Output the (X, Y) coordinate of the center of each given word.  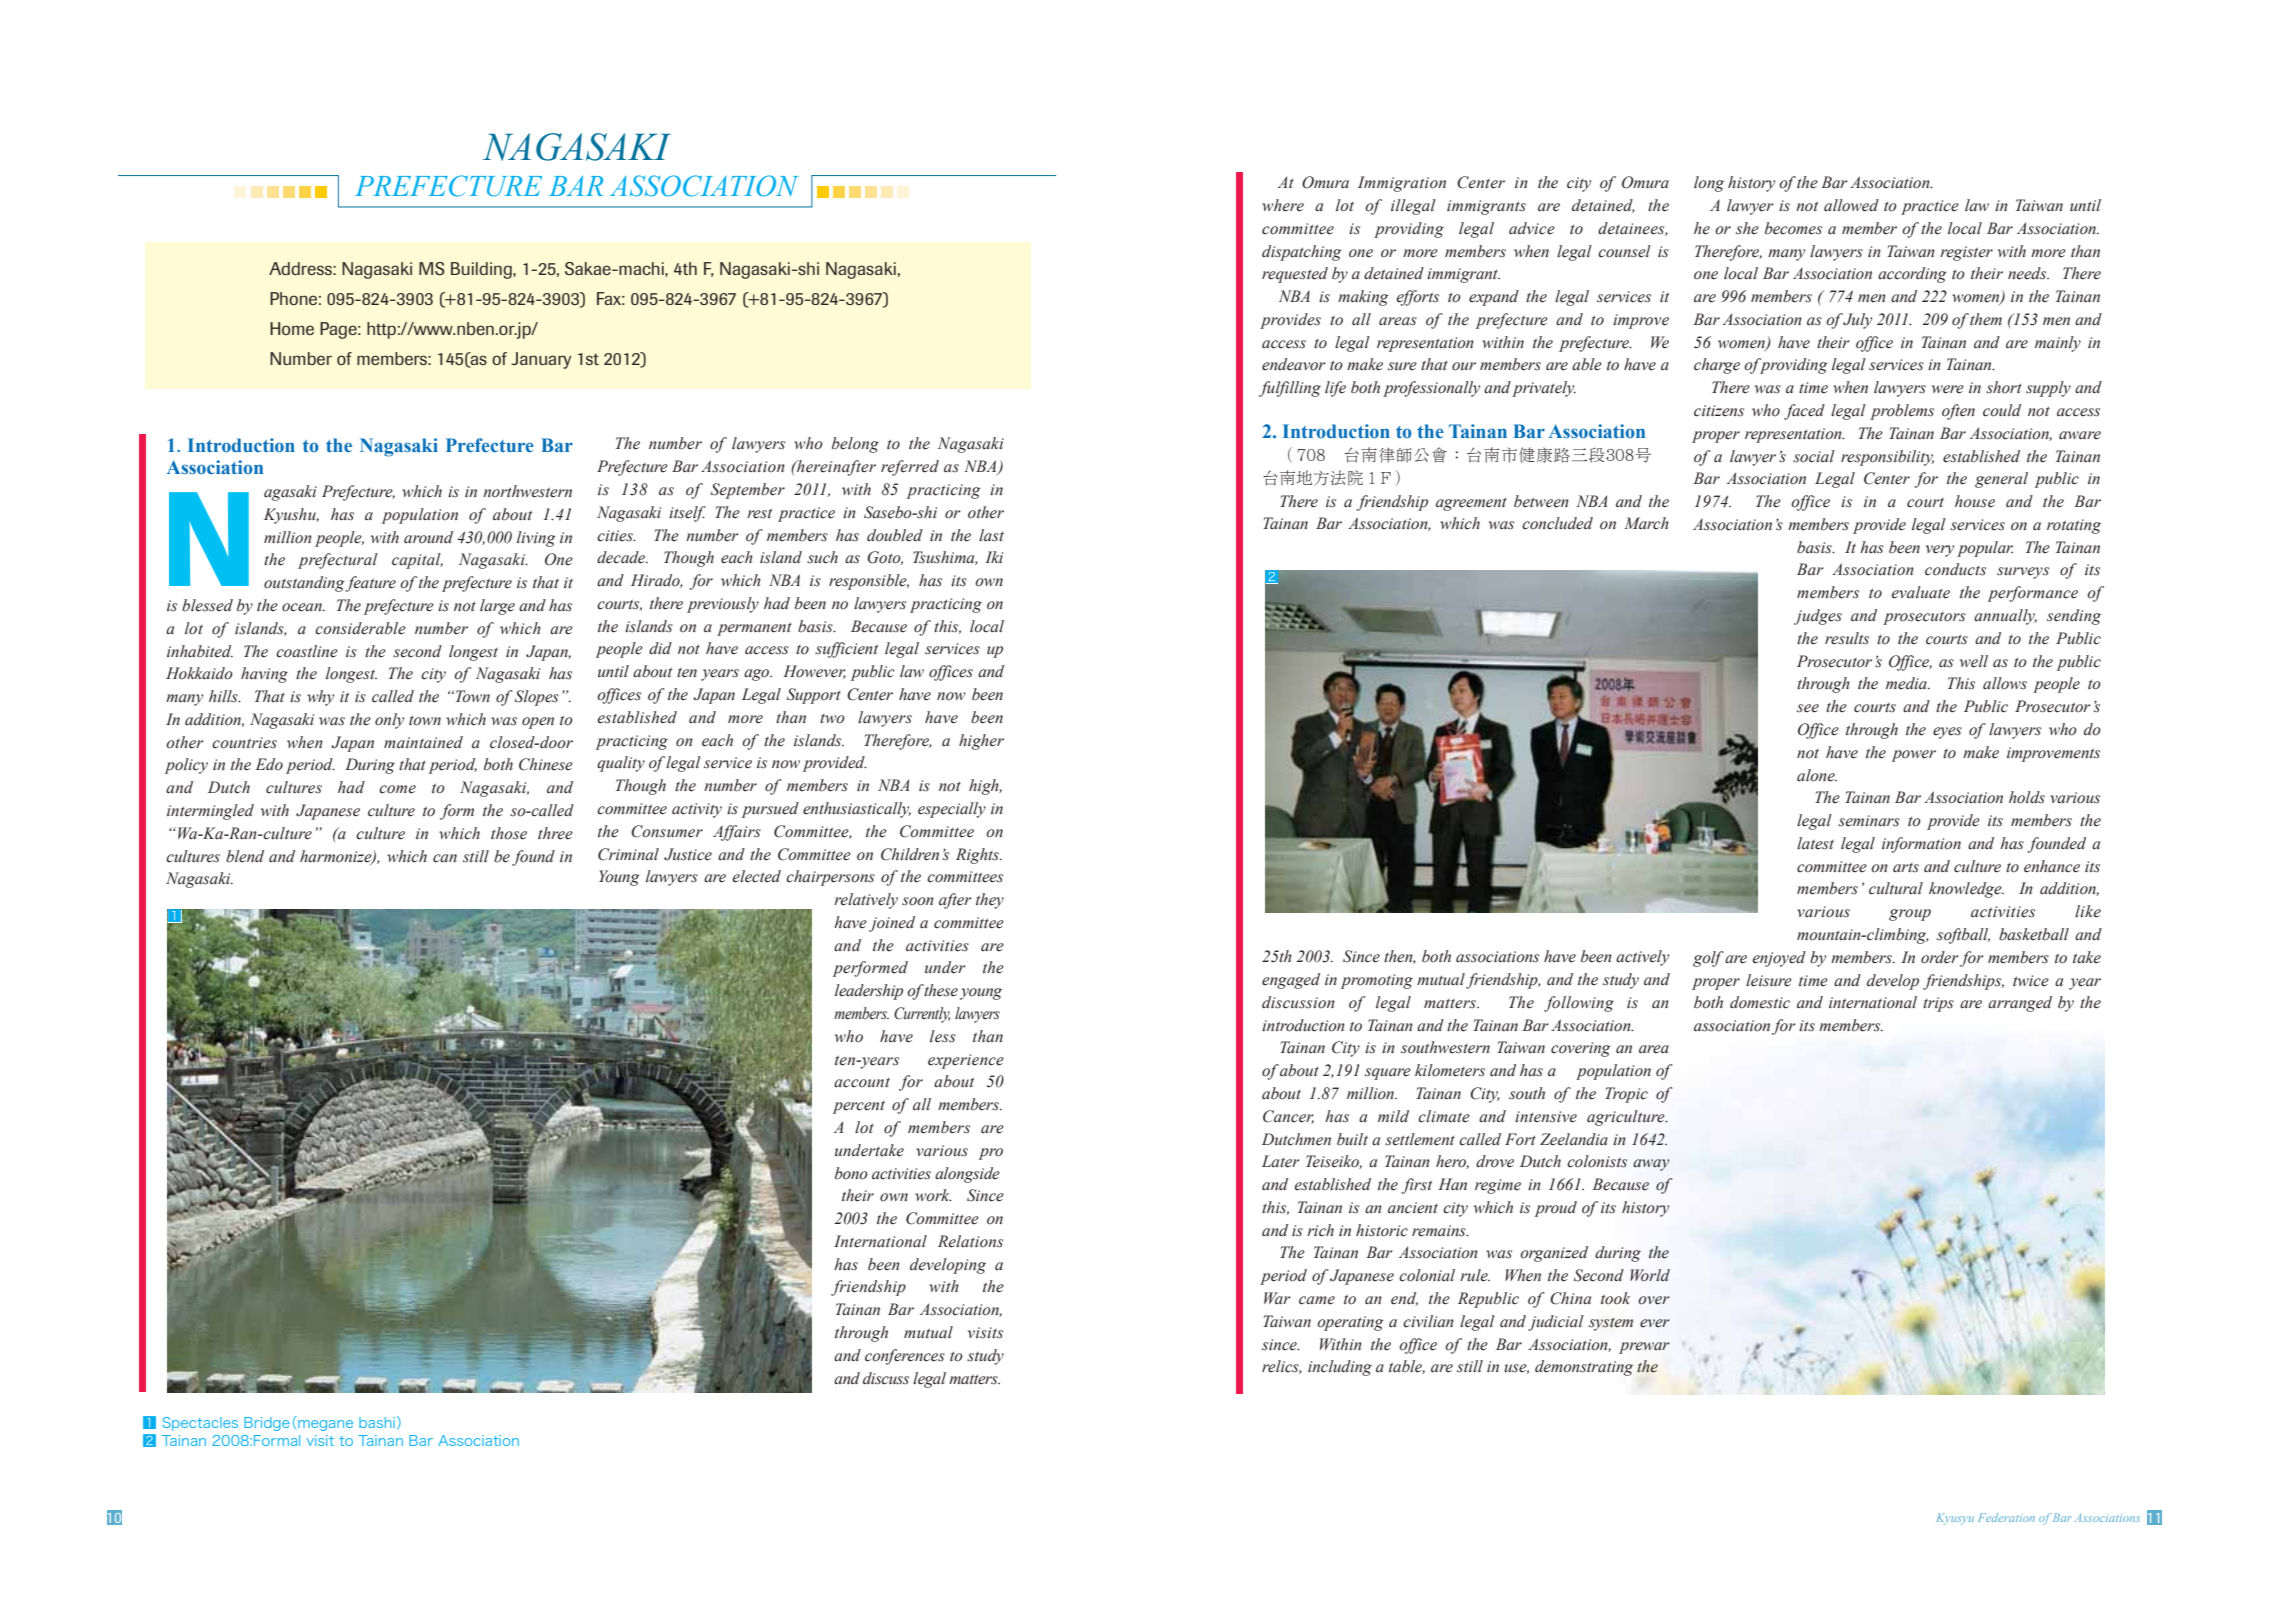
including (1340, 1368)
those (509, 833)
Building (482, 270)
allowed (1851, 205)
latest (1815, 843)
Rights (979, 856)
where (1283, 205)
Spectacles (200, 1424)
